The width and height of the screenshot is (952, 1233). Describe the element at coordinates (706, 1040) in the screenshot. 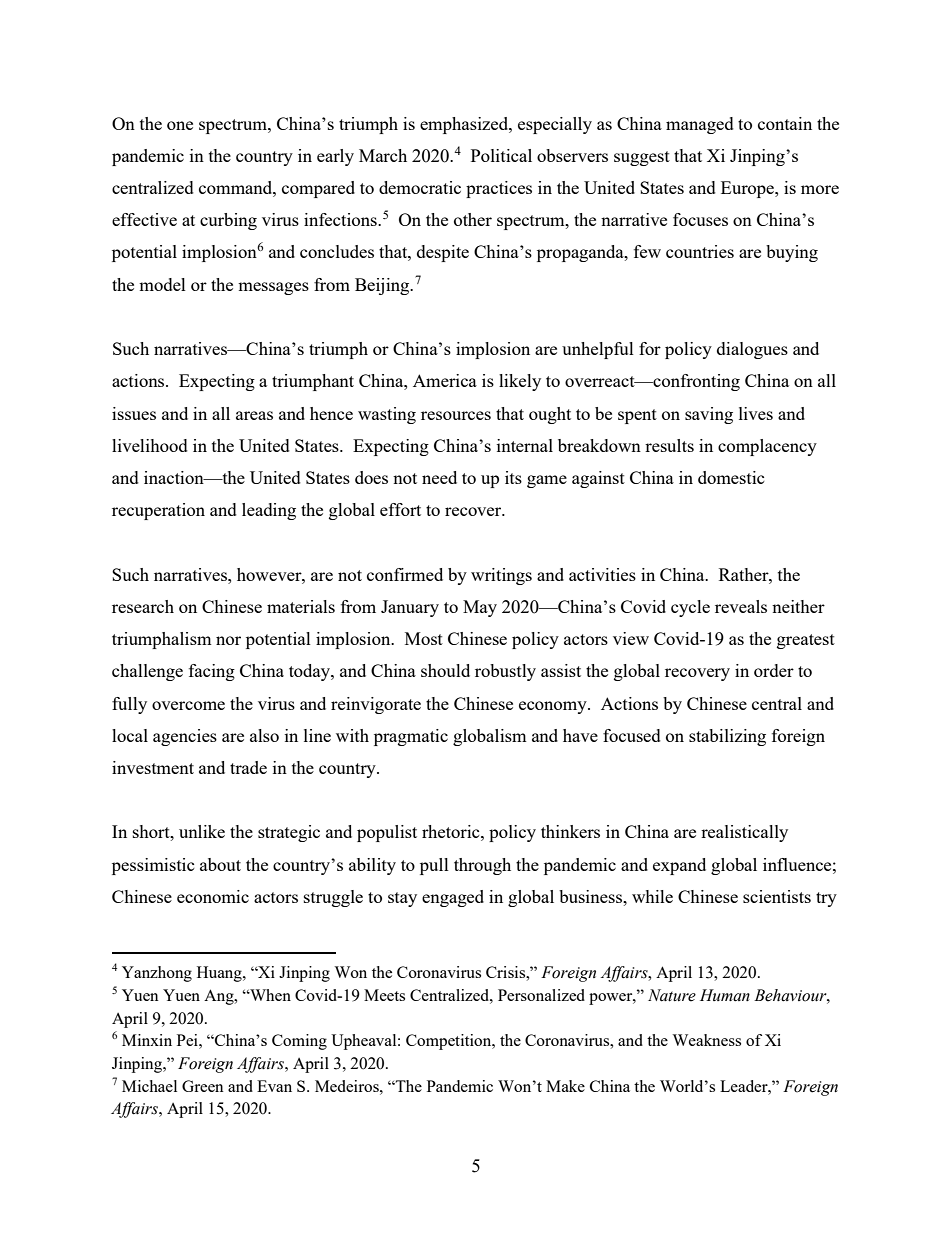

I see `Weakness` at that location.
